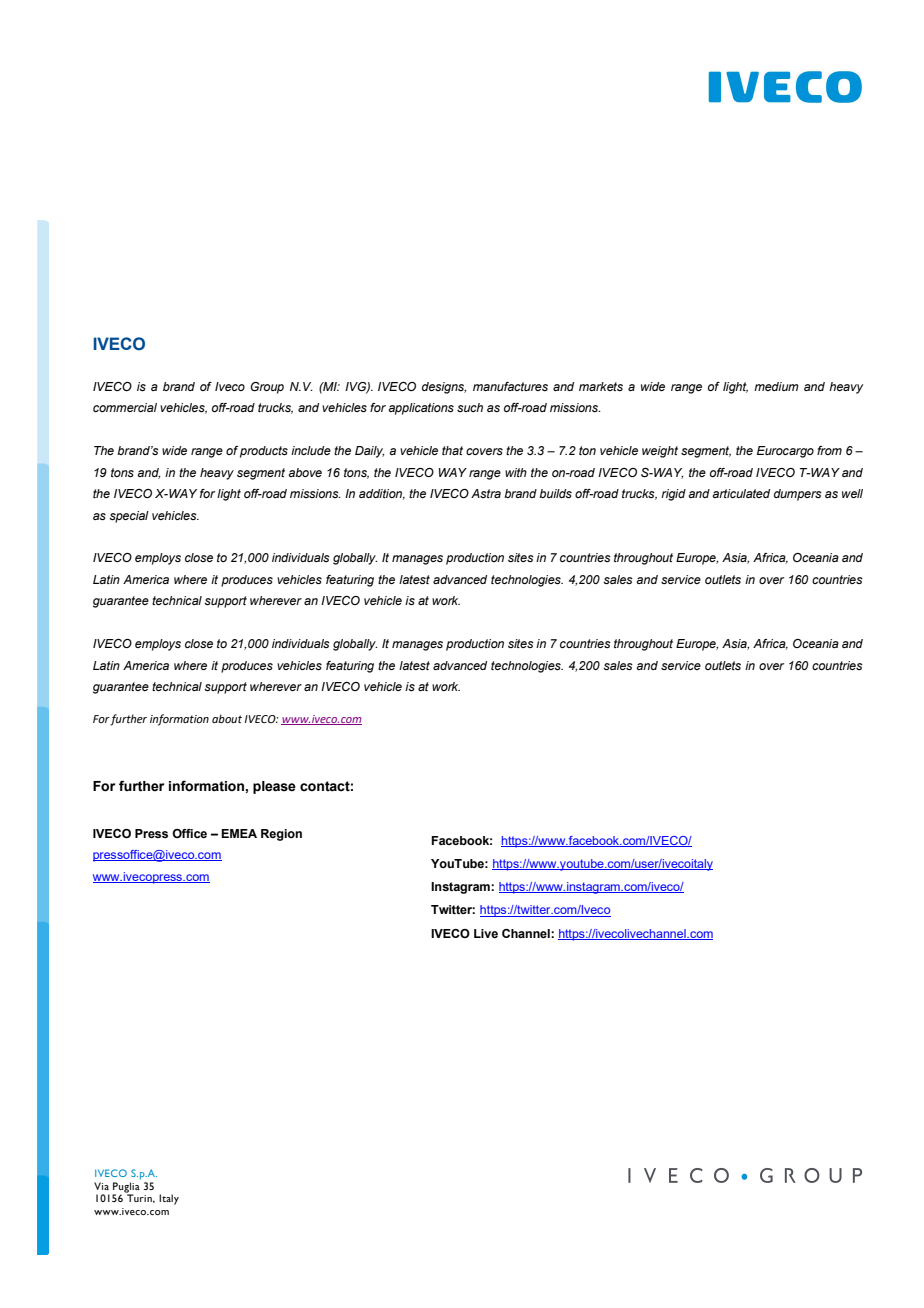 The image size is (924, 1308). Describe the element at coordinates (470, 407) in the screenshot. I see `such` at that location.
